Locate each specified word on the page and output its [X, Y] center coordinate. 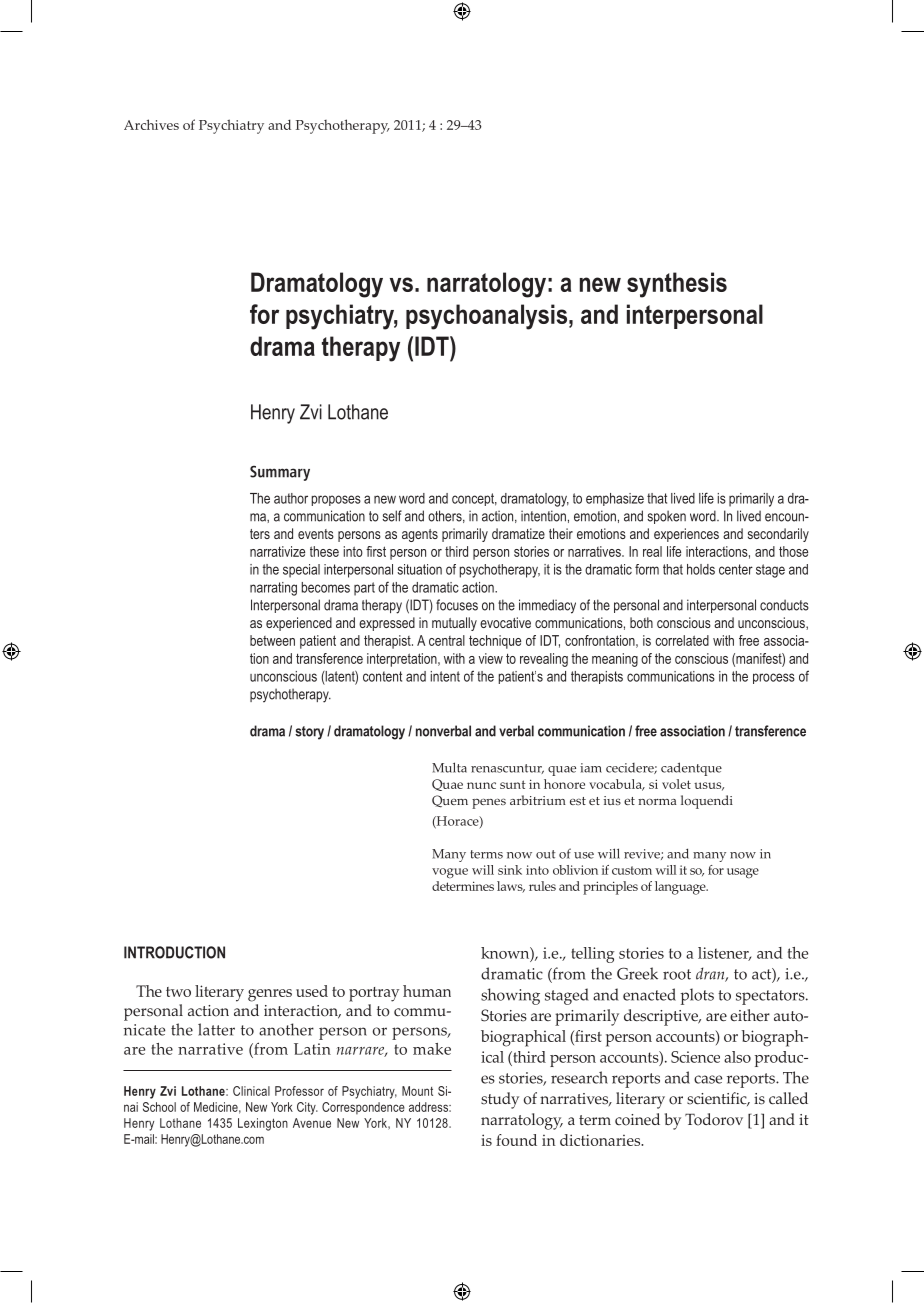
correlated [682, 640]
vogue [450, 873]
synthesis [677, 285]
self [392, 516]
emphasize [615, 499]
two [178, 992]
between [272, 640]
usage [743, 873]
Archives [151, 124]
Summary [280, 473]
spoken [666, 517]
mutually [454, 624]
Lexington [263, 1124]
